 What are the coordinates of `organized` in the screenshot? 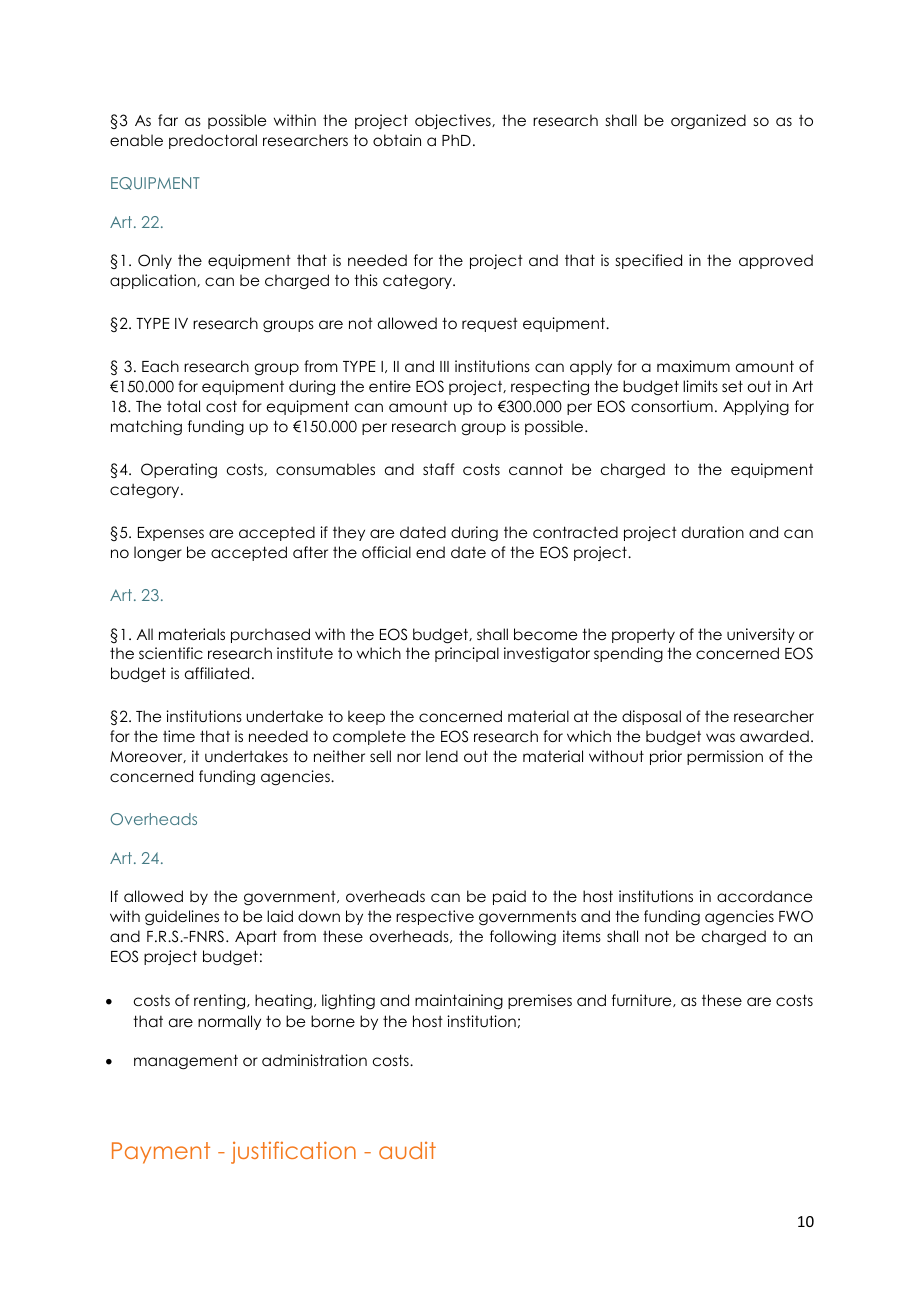 It's located at (708, 122).
